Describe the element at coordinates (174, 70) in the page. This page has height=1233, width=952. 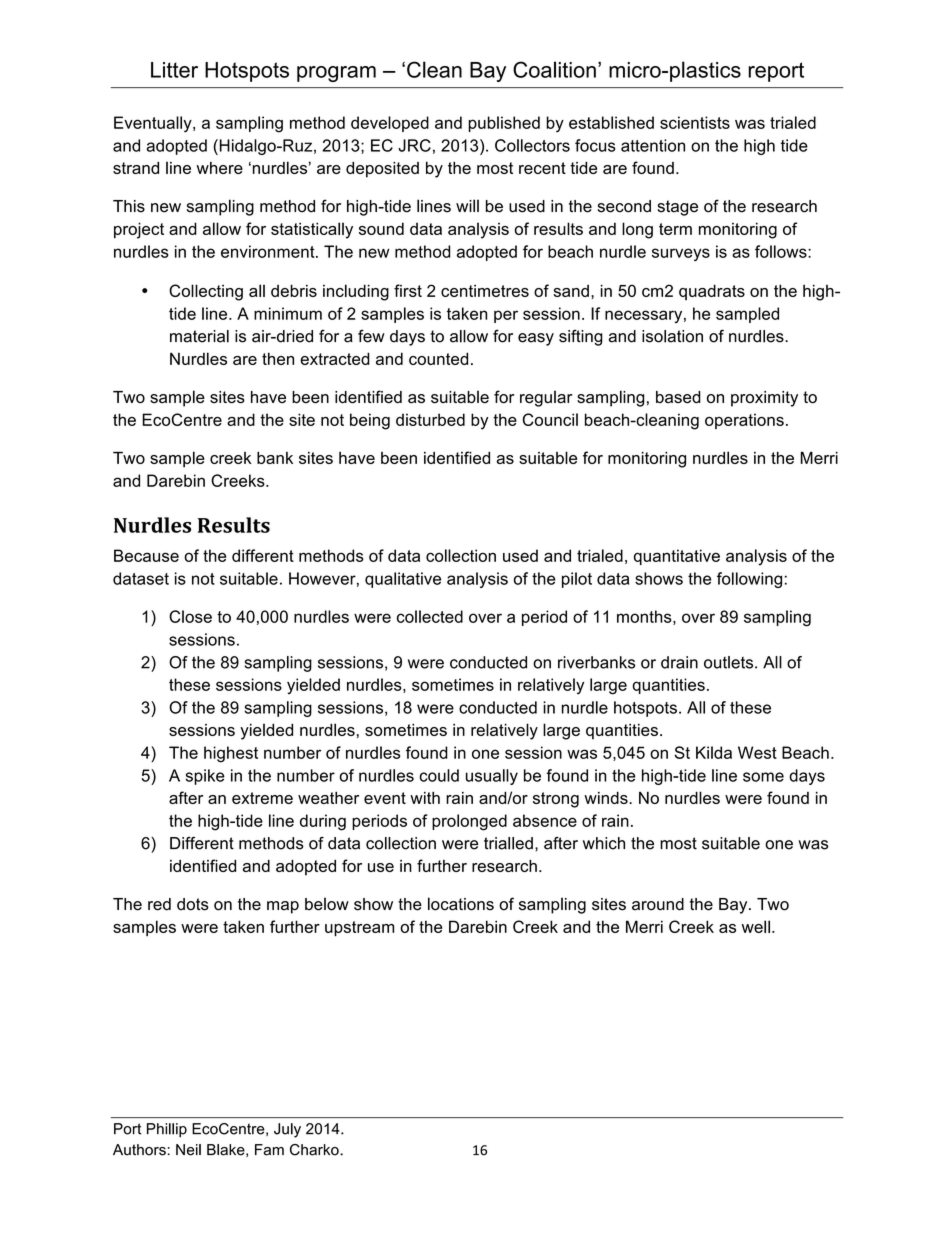
I see `Litter` at that location.
